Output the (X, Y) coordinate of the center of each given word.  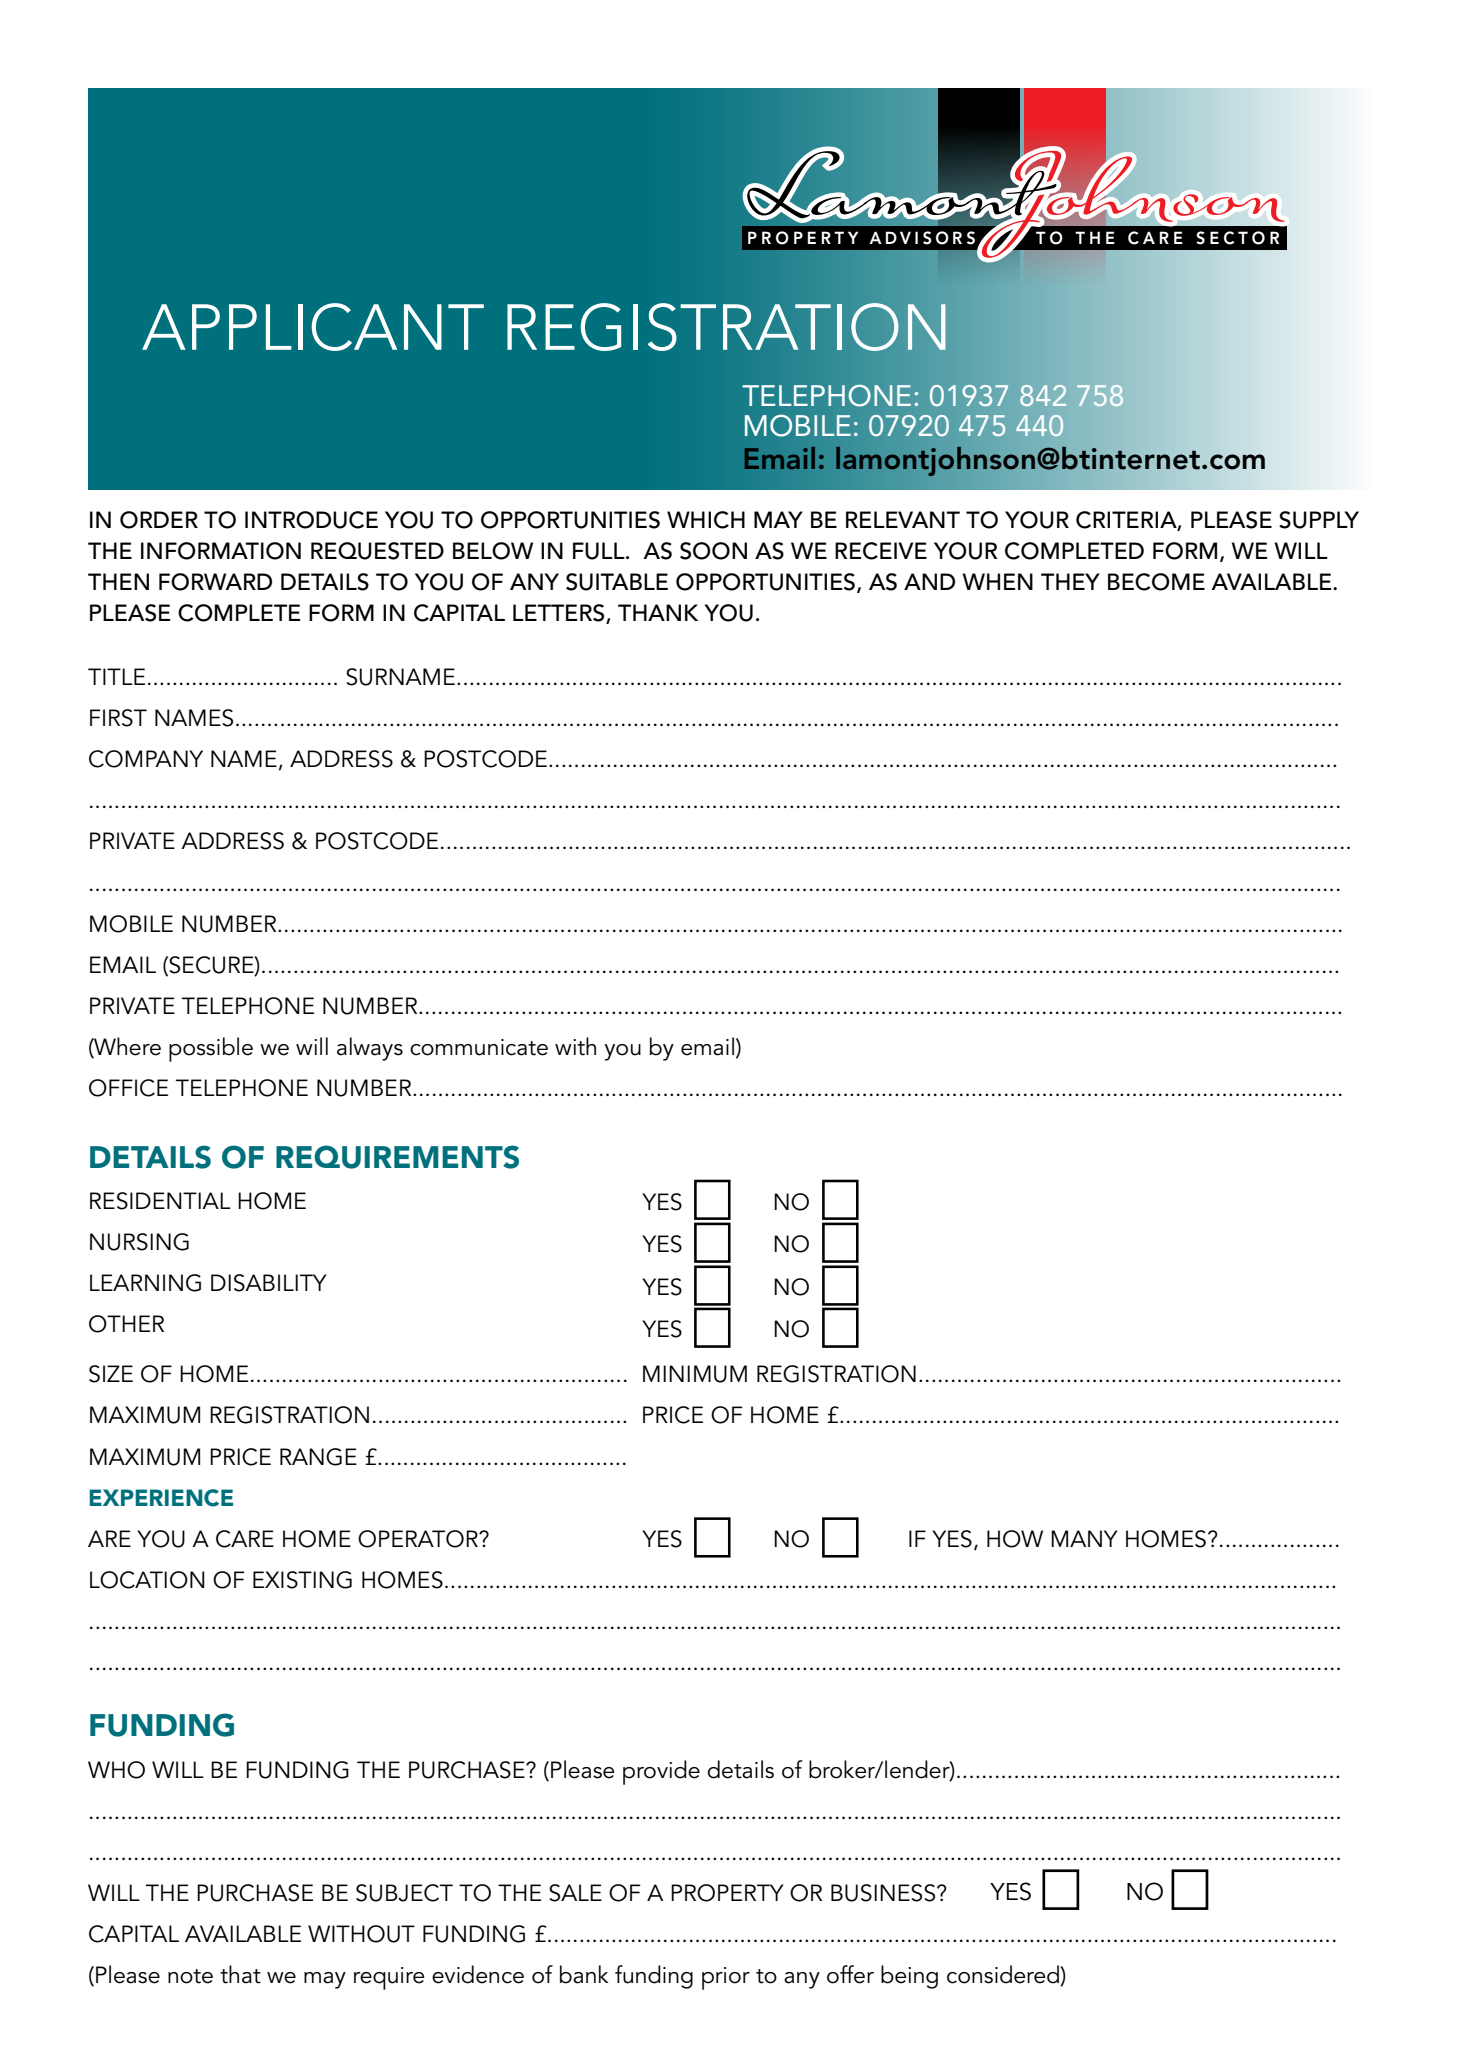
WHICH (706, 520)
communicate (479, 1047)
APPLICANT (313, 327)
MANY (1084, 1538)
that (240, 1974)
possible (211, 1049)
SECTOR (1237, 238)
